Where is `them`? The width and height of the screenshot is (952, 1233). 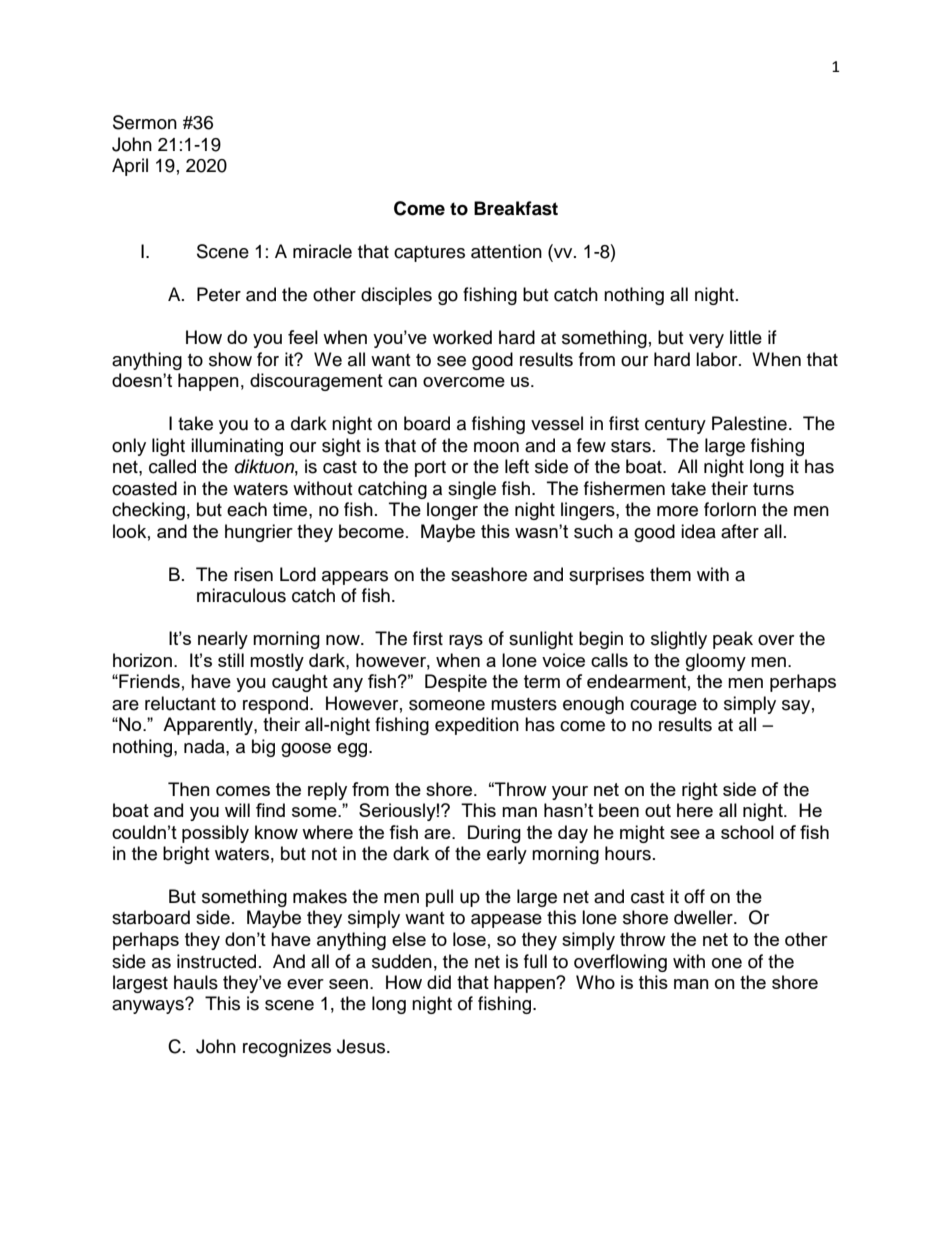 them is located at coordinates (670, 574).
